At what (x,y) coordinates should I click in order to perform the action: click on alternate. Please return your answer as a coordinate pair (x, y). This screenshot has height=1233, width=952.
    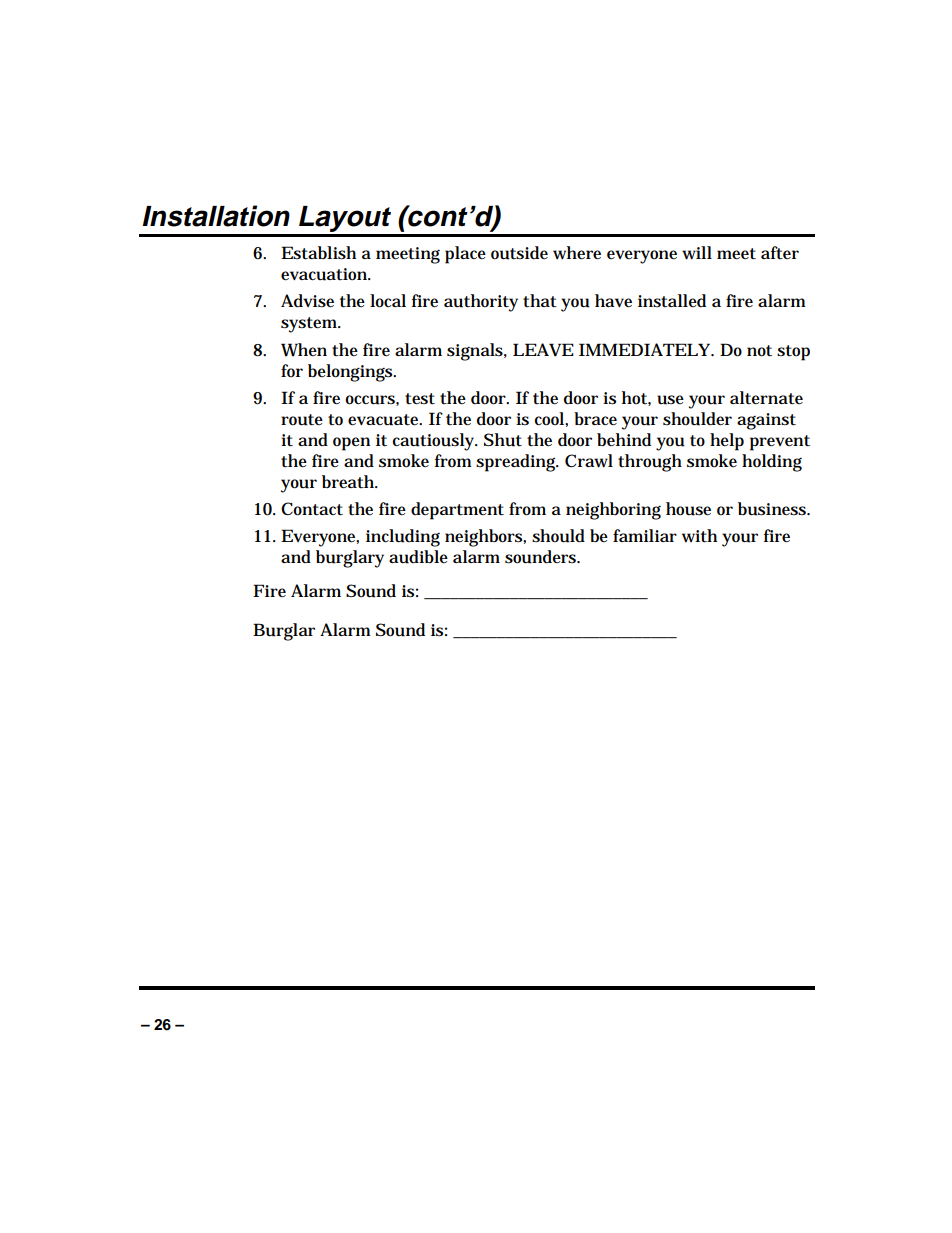
    Looking at the image, I should click on (766, 398).
